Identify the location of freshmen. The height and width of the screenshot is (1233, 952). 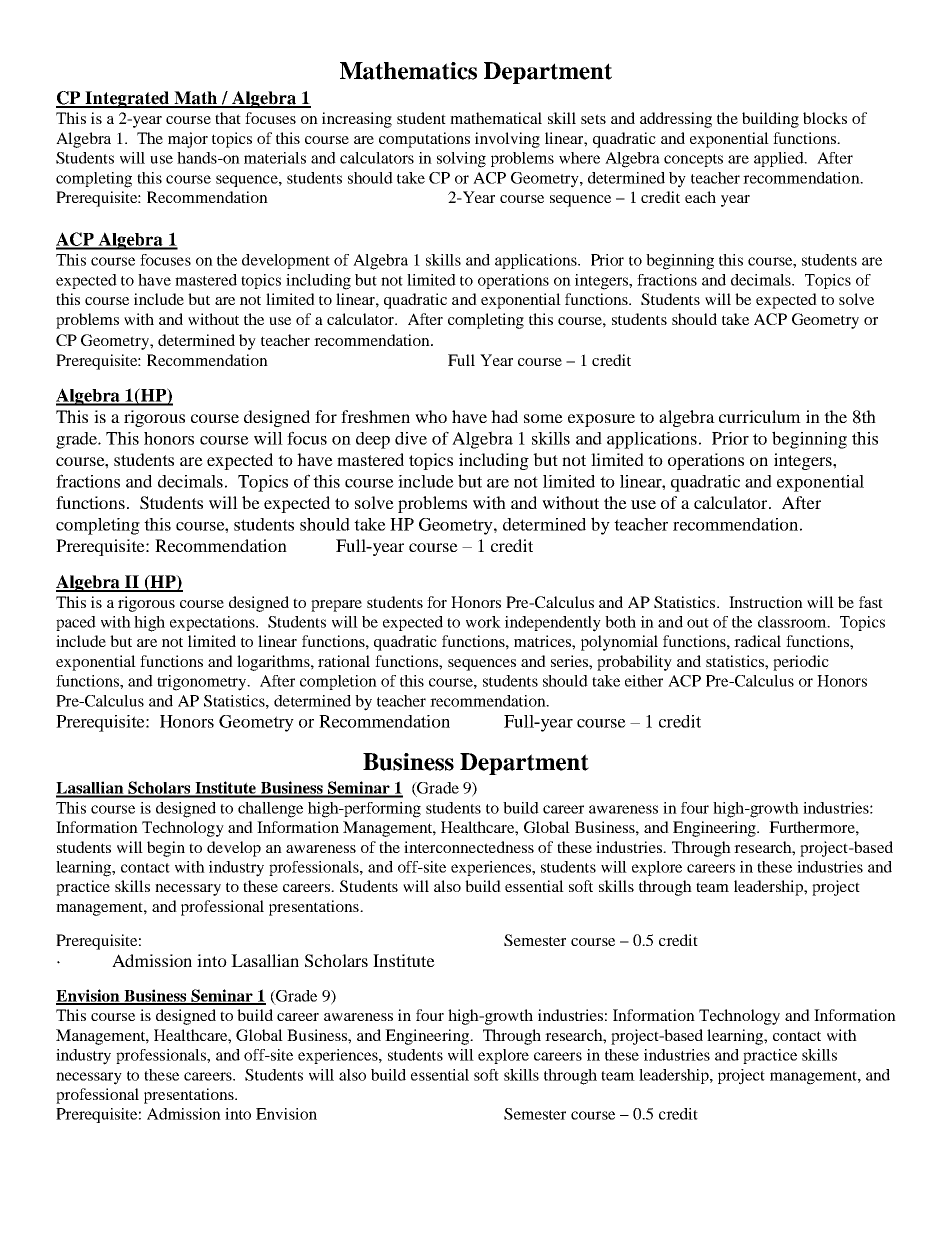
(375, 416).
